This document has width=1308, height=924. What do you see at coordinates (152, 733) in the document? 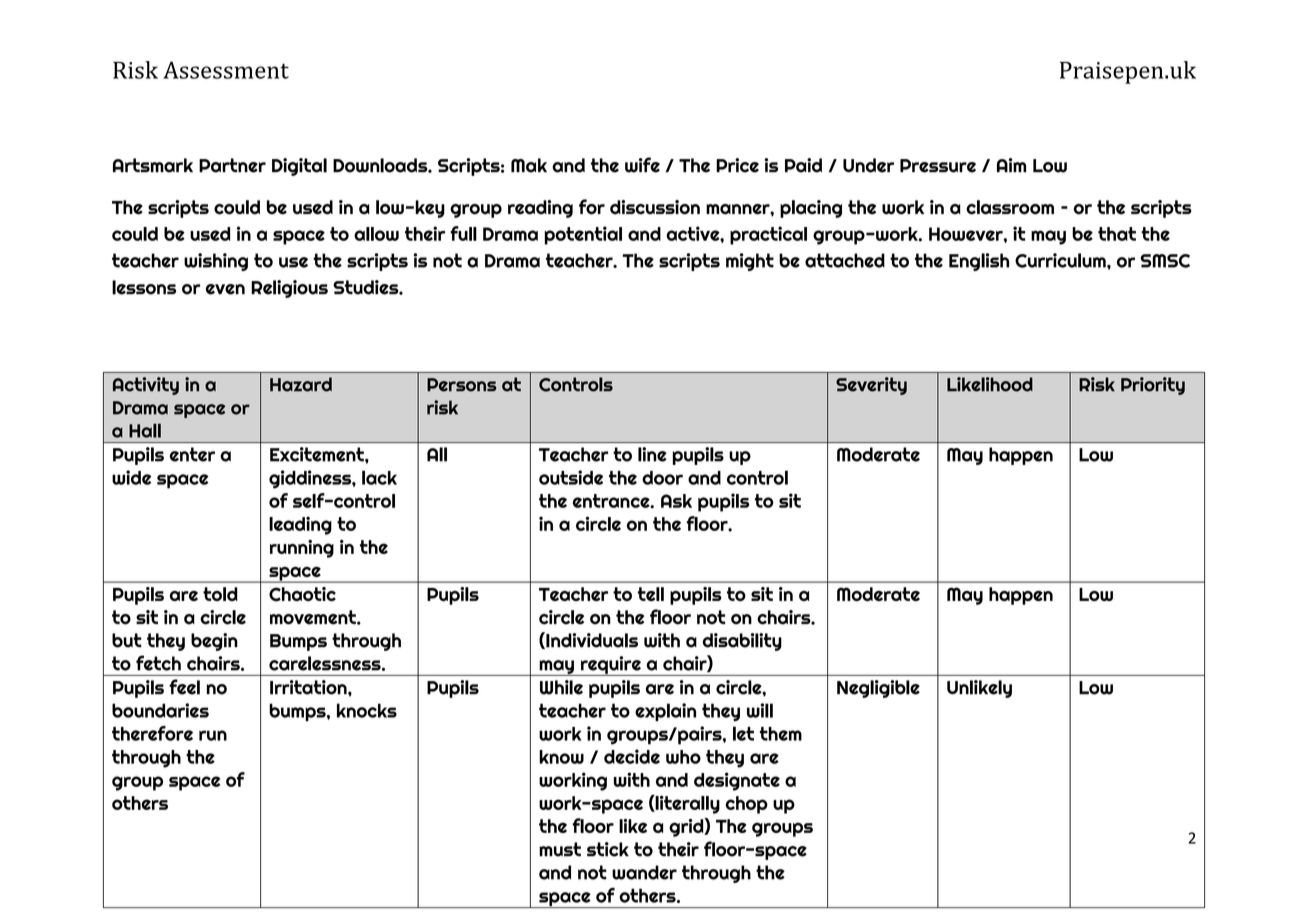
I see `therefore` at bounding box center [152, 733].
